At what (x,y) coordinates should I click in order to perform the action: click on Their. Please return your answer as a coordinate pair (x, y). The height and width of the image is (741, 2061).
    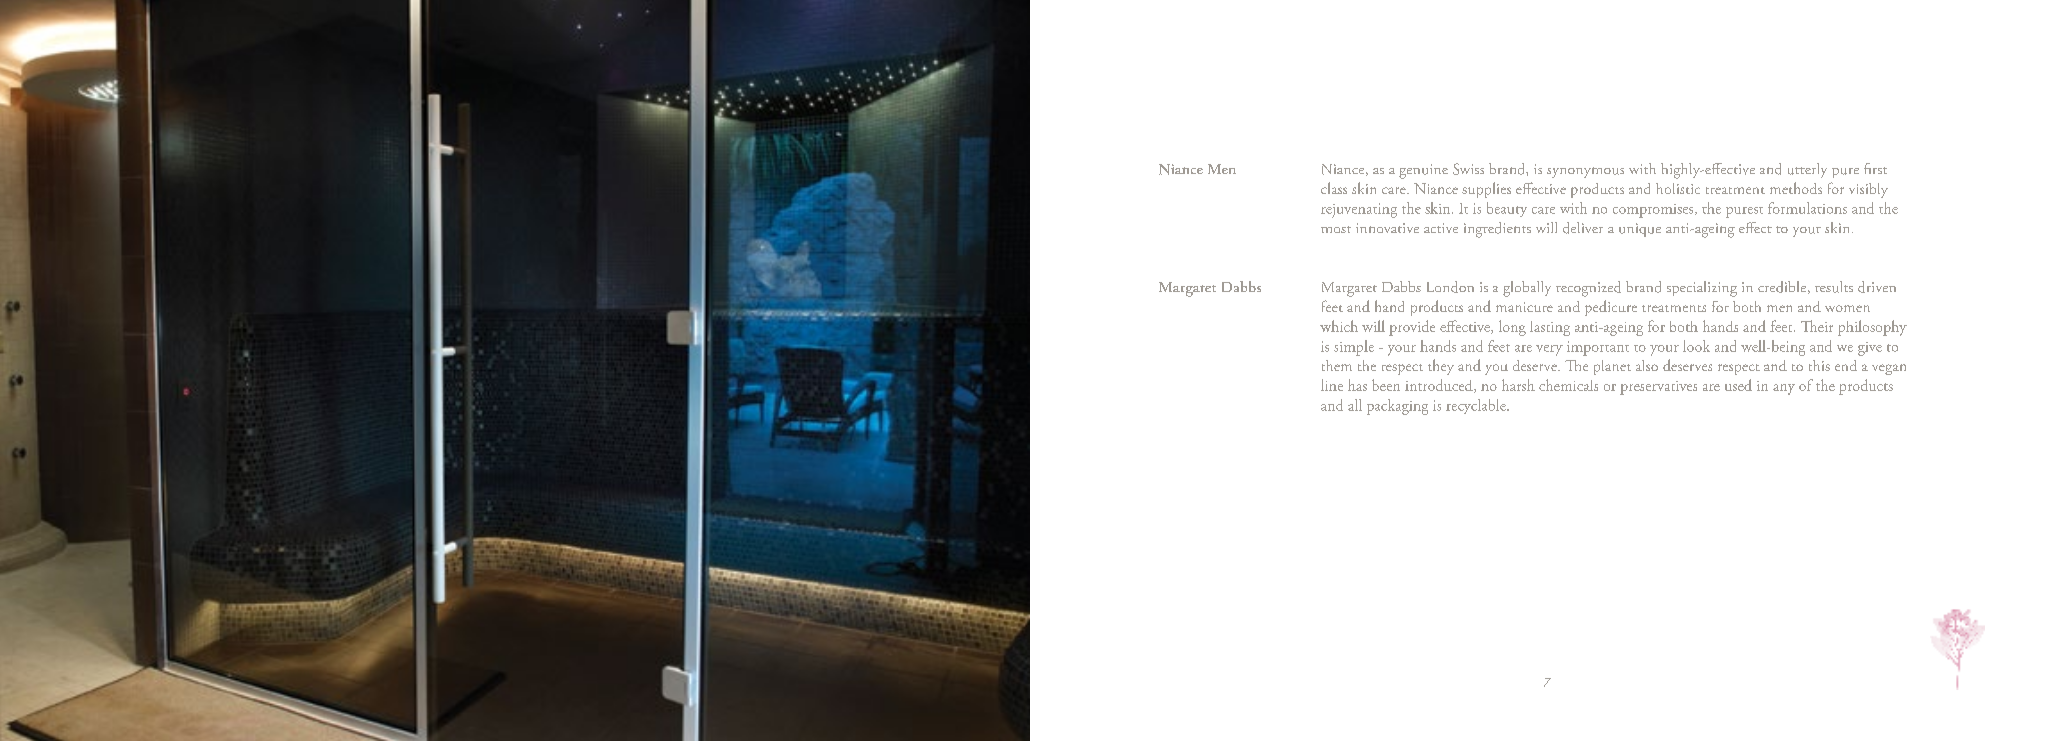
    Looking at the image, I should click on (1817, 326).
